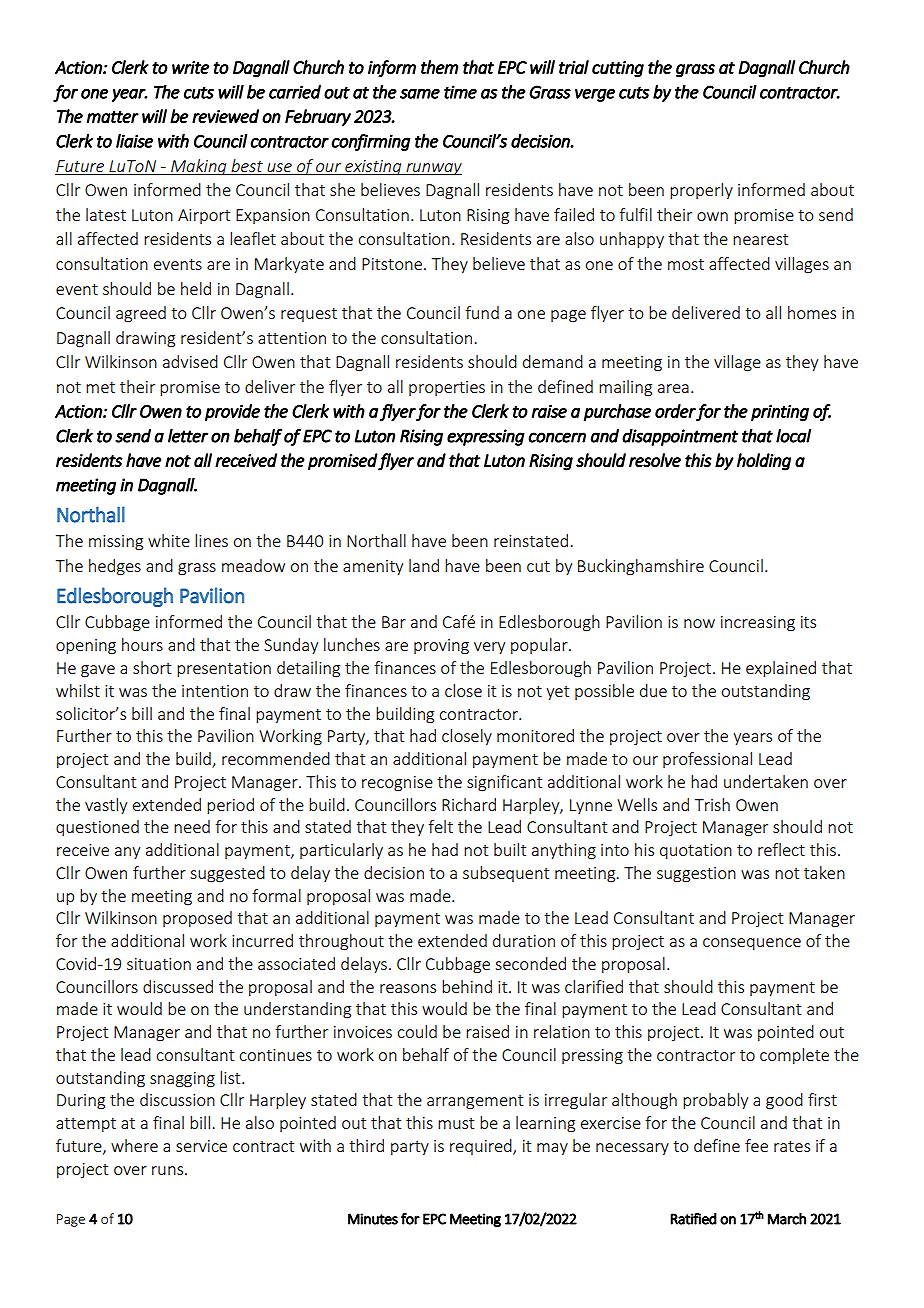 Image resolution: width=924 pixels, height=1308 pixels. Describe the element at coordinates (764, 462) in the screenshot. I see `holding` at that location.
